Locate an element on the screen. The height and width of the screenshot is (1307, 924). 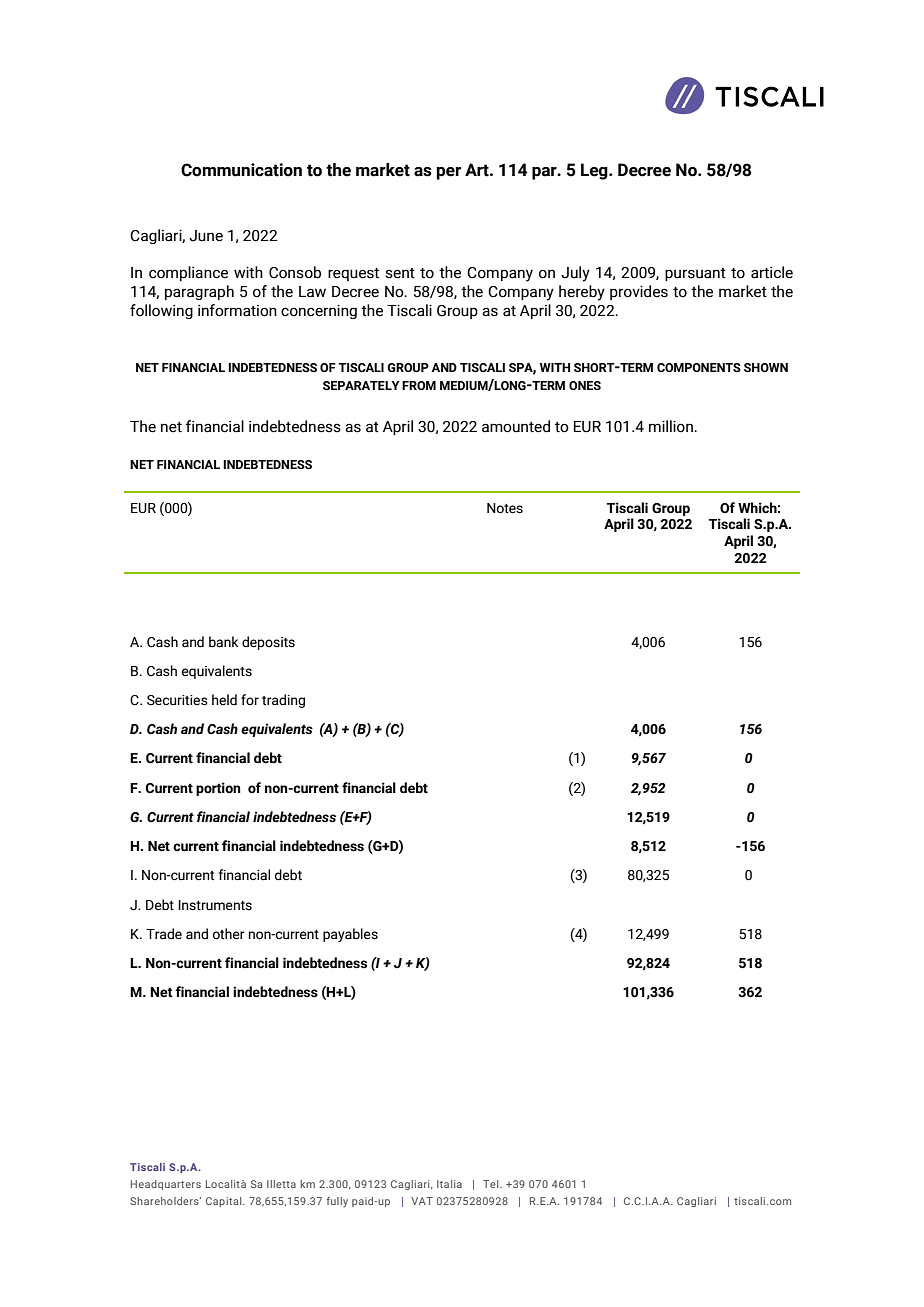
Notes is located at coordinates (505, 508).
